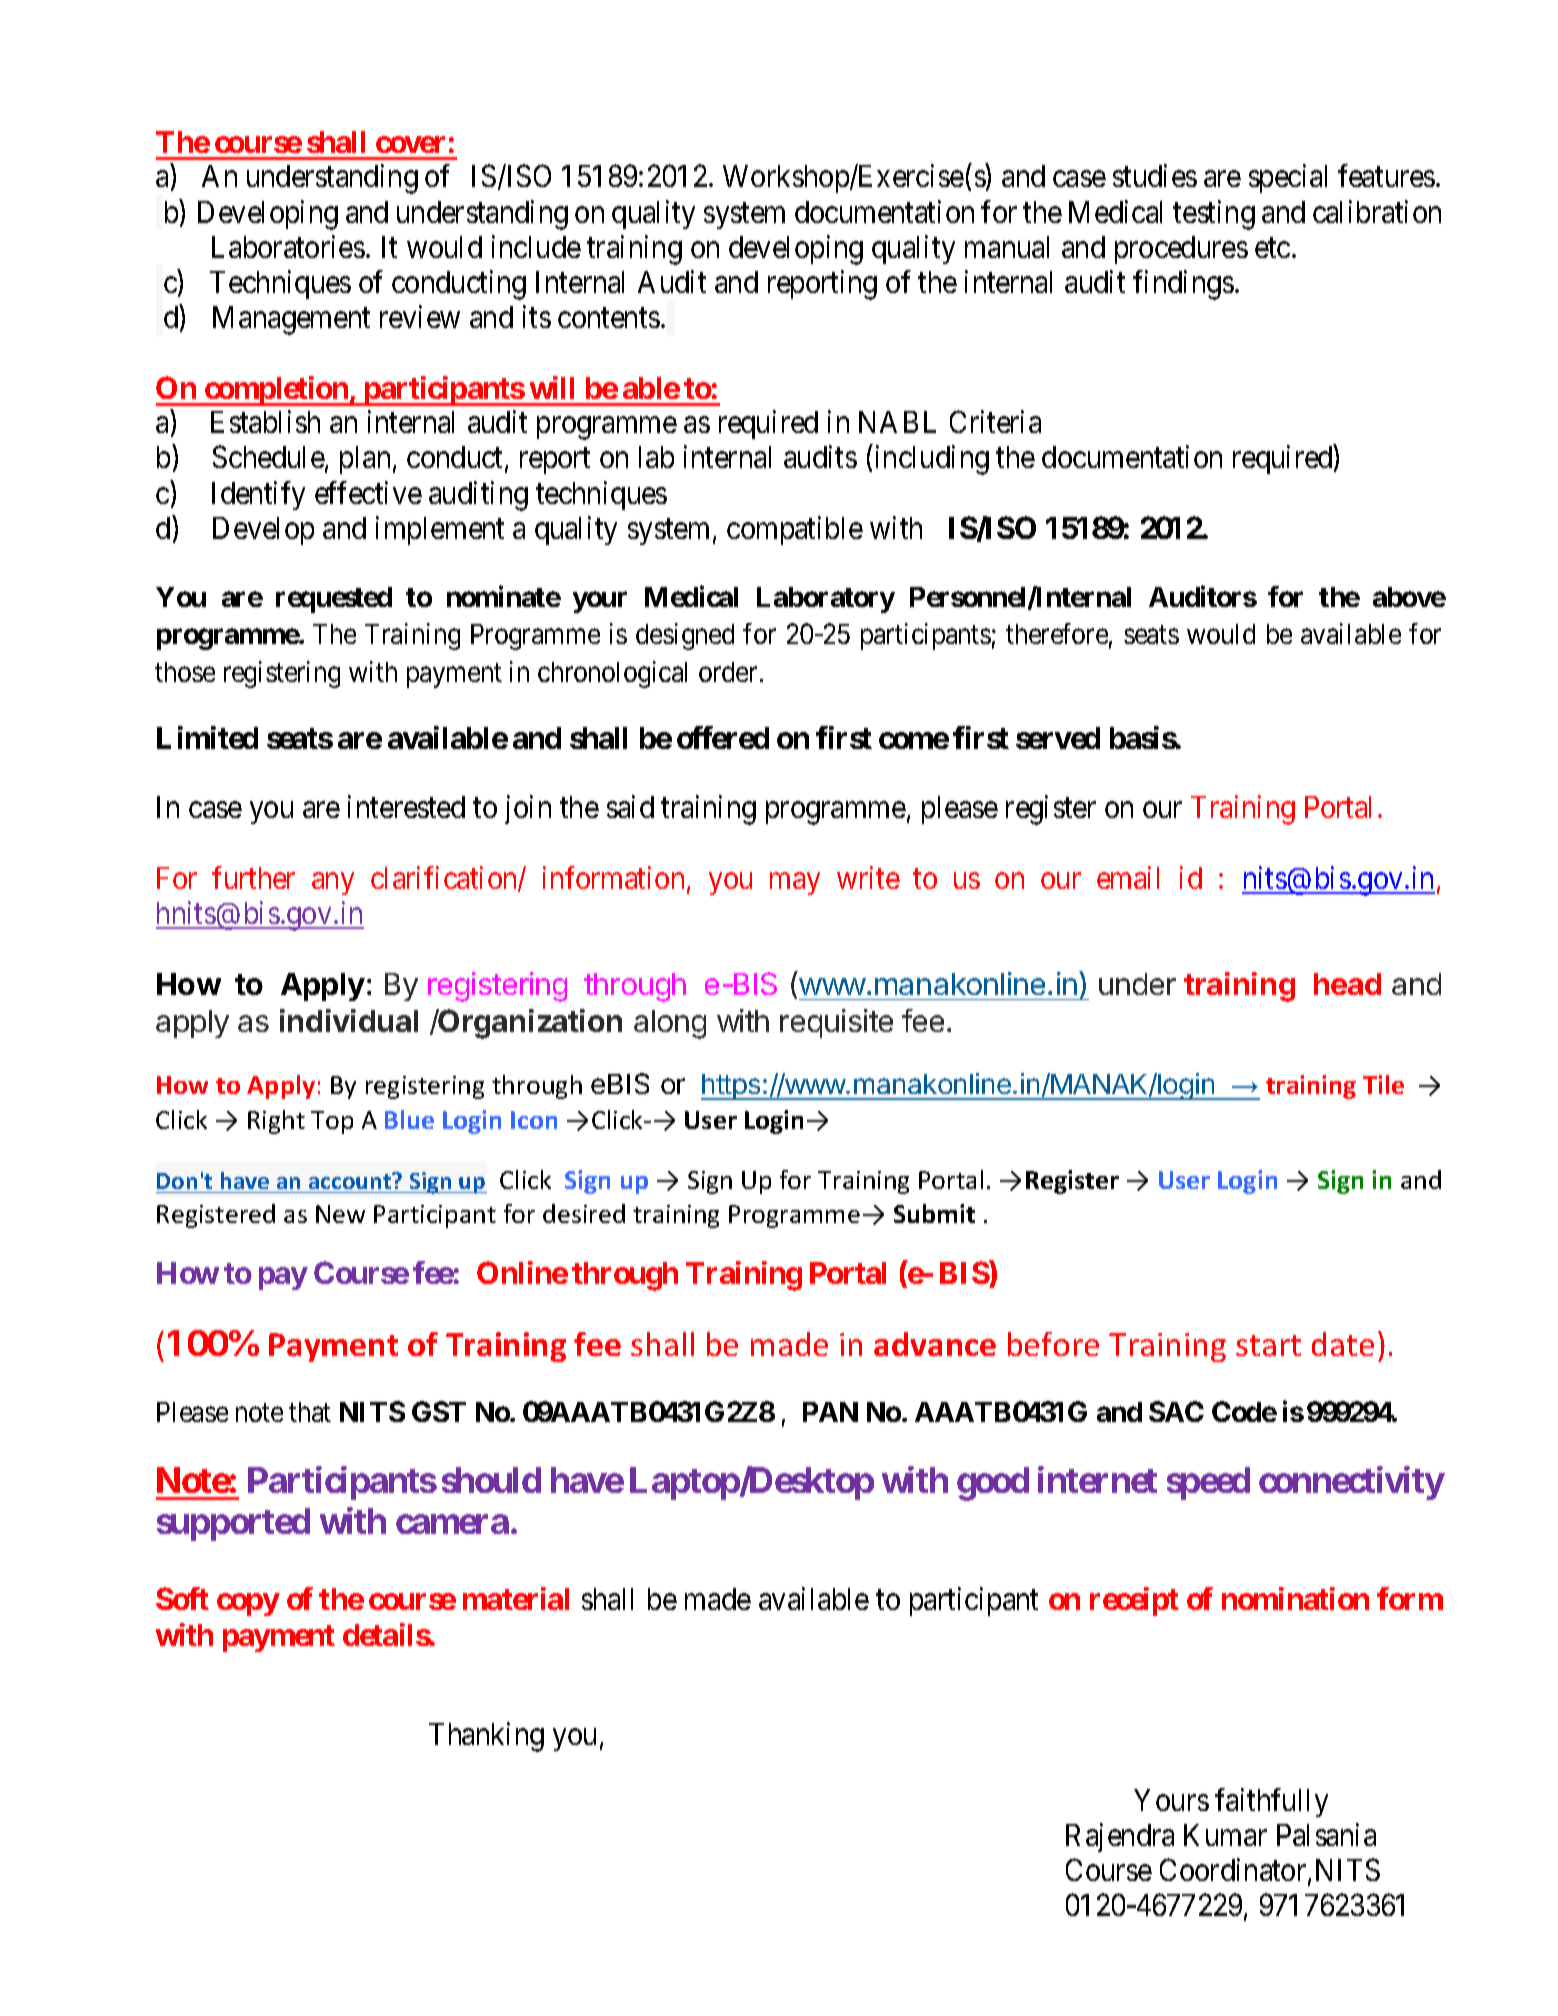 This page has height=2016, width=1558. Describe the element at coordinates (1214, 215) in the page. I see `testing` at that location.
